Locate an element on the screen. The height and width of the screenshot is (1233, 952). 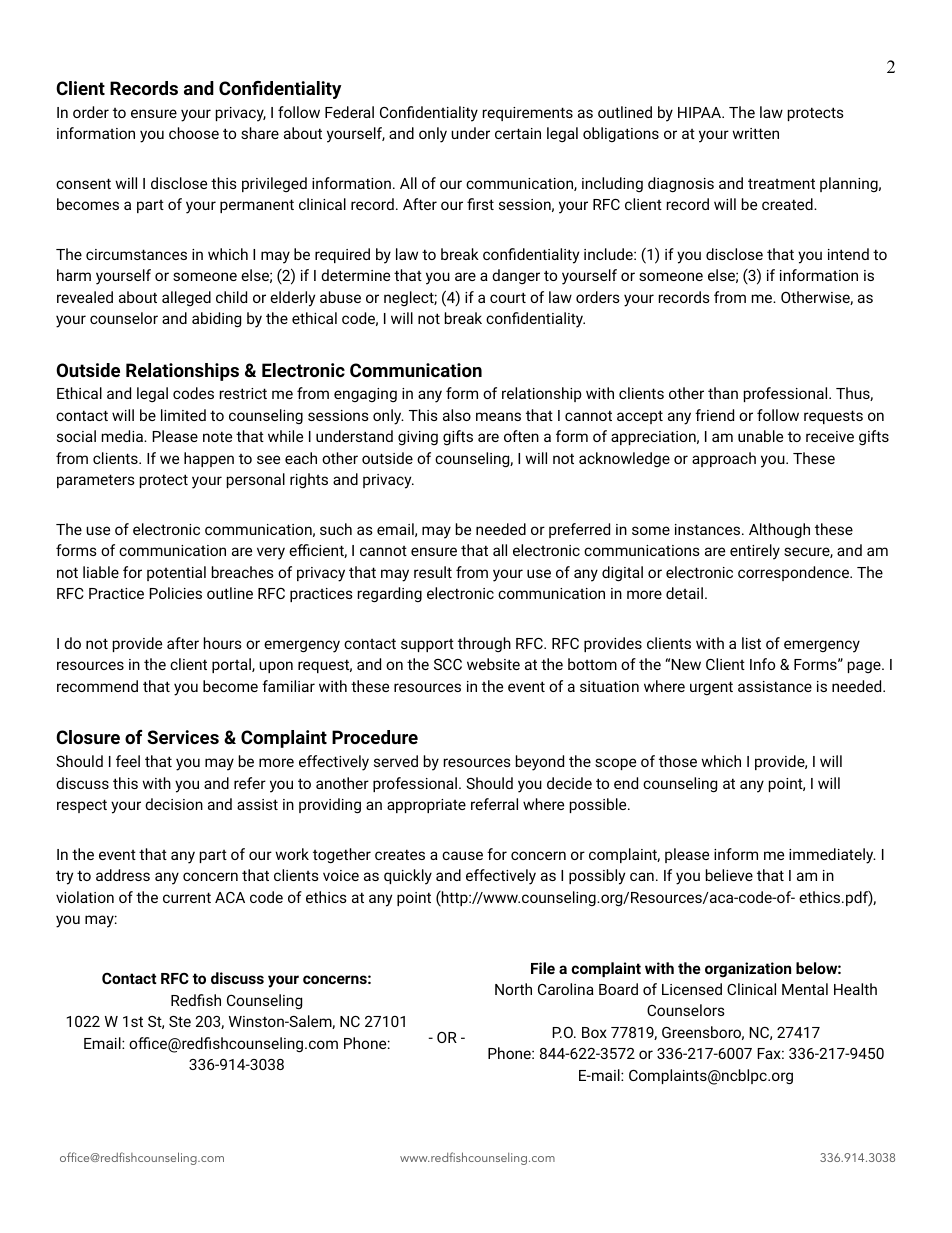
also is located at coordinates (457, 415).
